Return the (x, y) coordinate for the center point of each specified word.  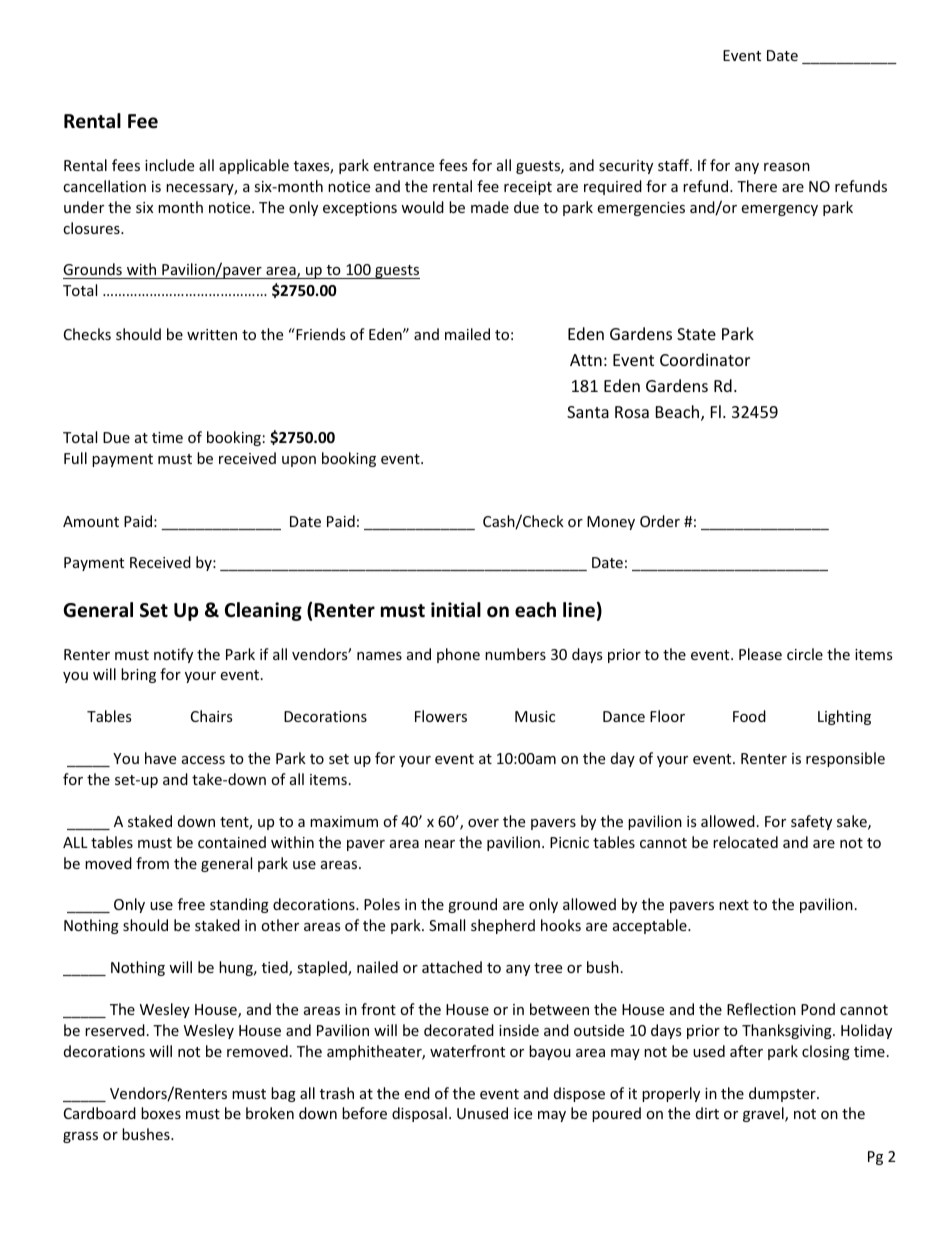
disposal (419, 1114)
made (490, 207)
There (757, 186)
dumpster (783, 1094)
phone (458, 655)
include (169, 165)
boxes (161, 1113)
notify (173, 655)
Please (760, 654)
